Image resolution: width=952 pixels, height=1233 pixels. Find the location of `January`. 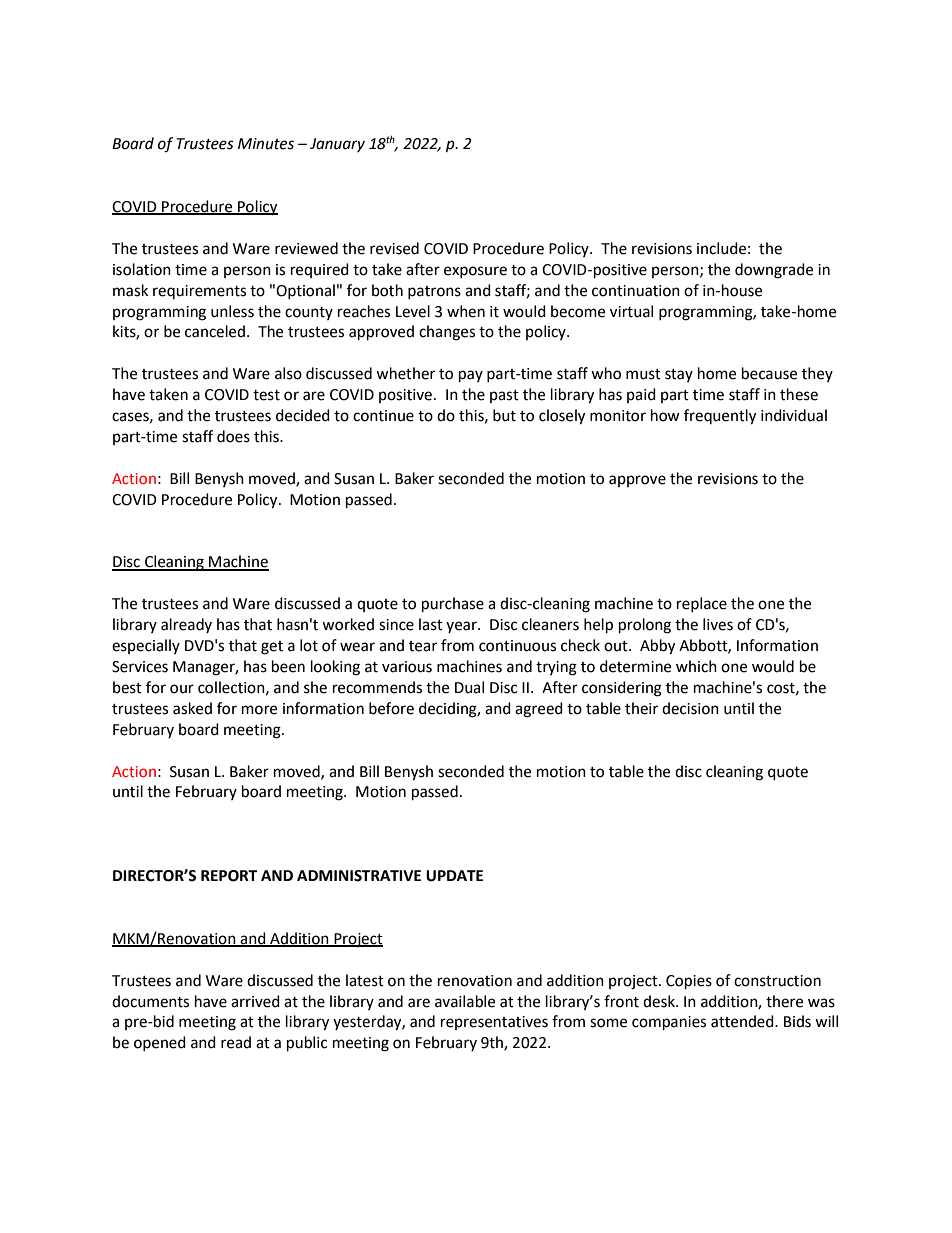

January is located at coordinates (337, 145).
